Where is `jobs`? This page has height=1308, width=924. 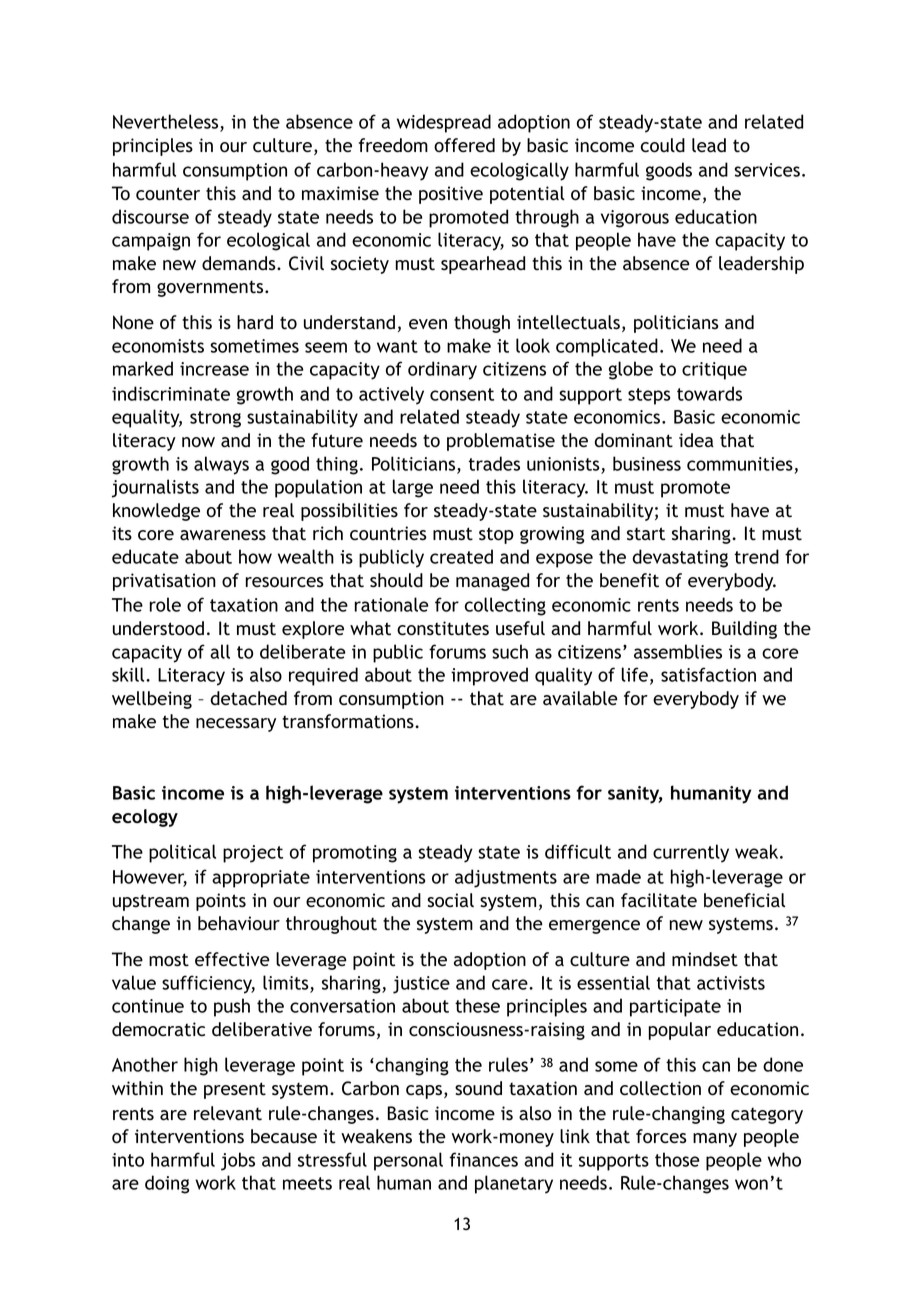
jobs is located at coordinates (238, 1161).
